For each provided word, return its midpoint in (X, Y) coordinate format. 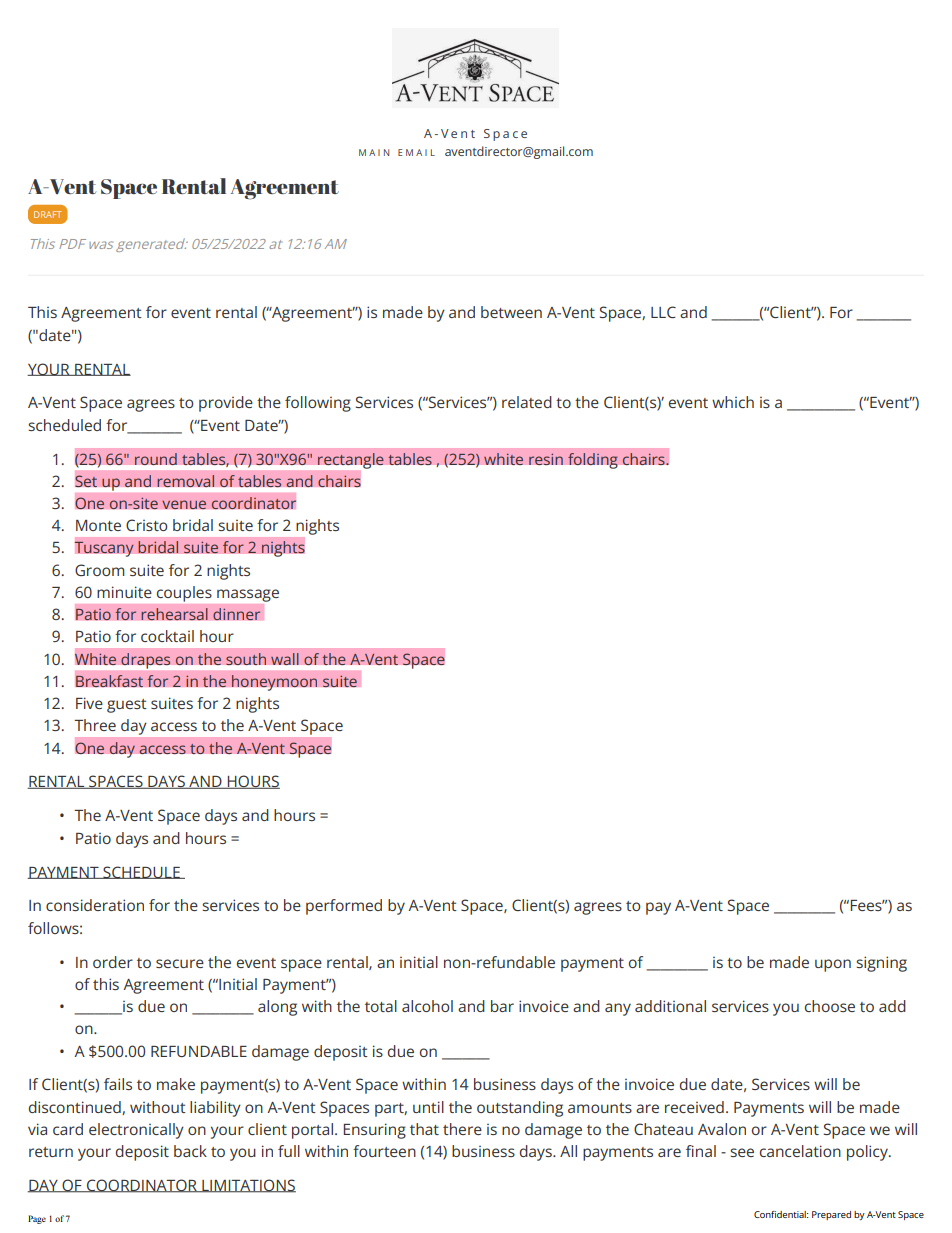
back (190, 1151)
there (462, 1129)
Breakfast (109, 681)
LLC (663, 312)
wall (285, 659)
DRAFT (47, 214)
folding (593, 461)
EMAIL (416, 152)
